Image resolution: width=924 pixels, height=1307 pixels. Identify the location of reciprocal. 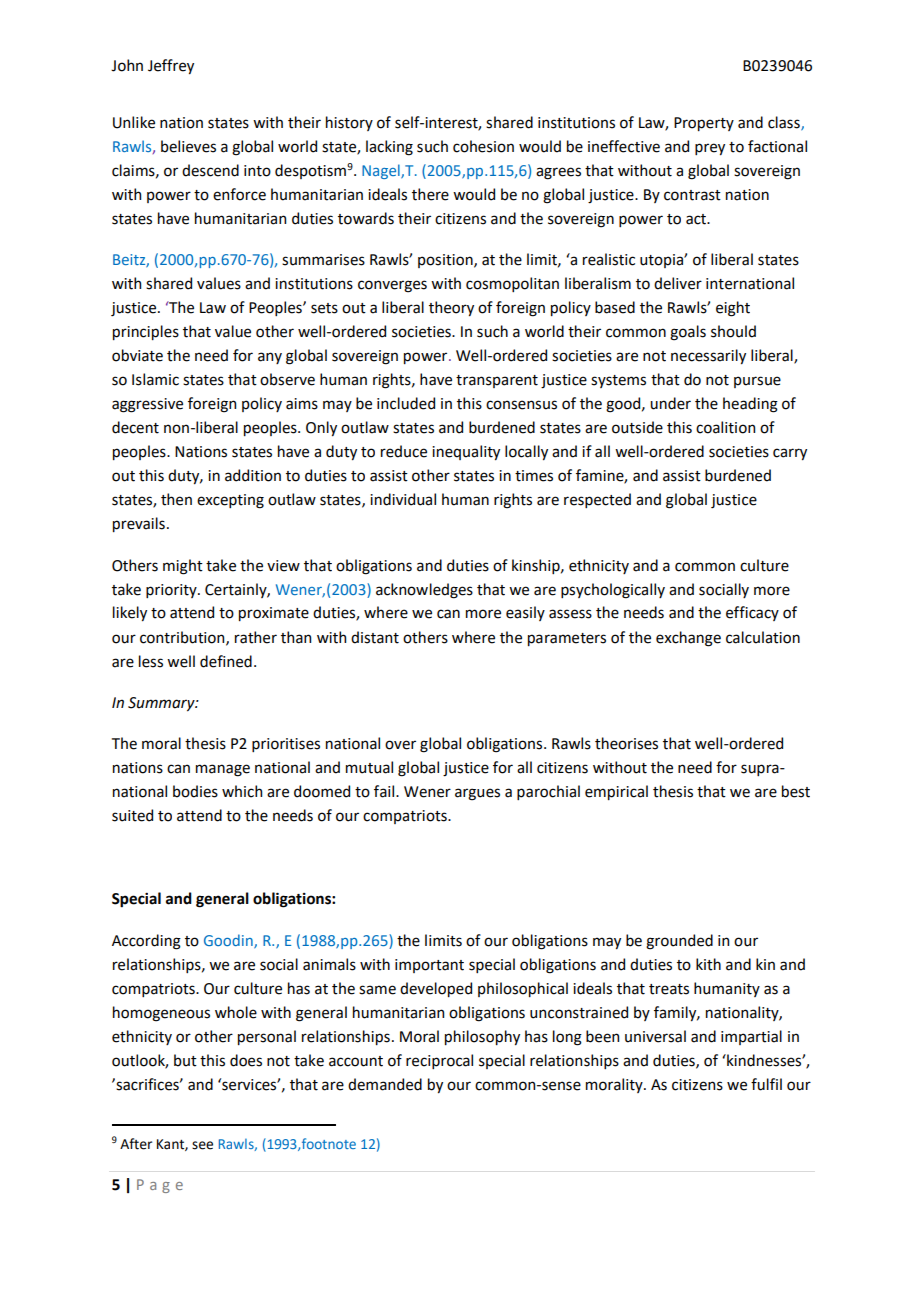
(439, 1061).
